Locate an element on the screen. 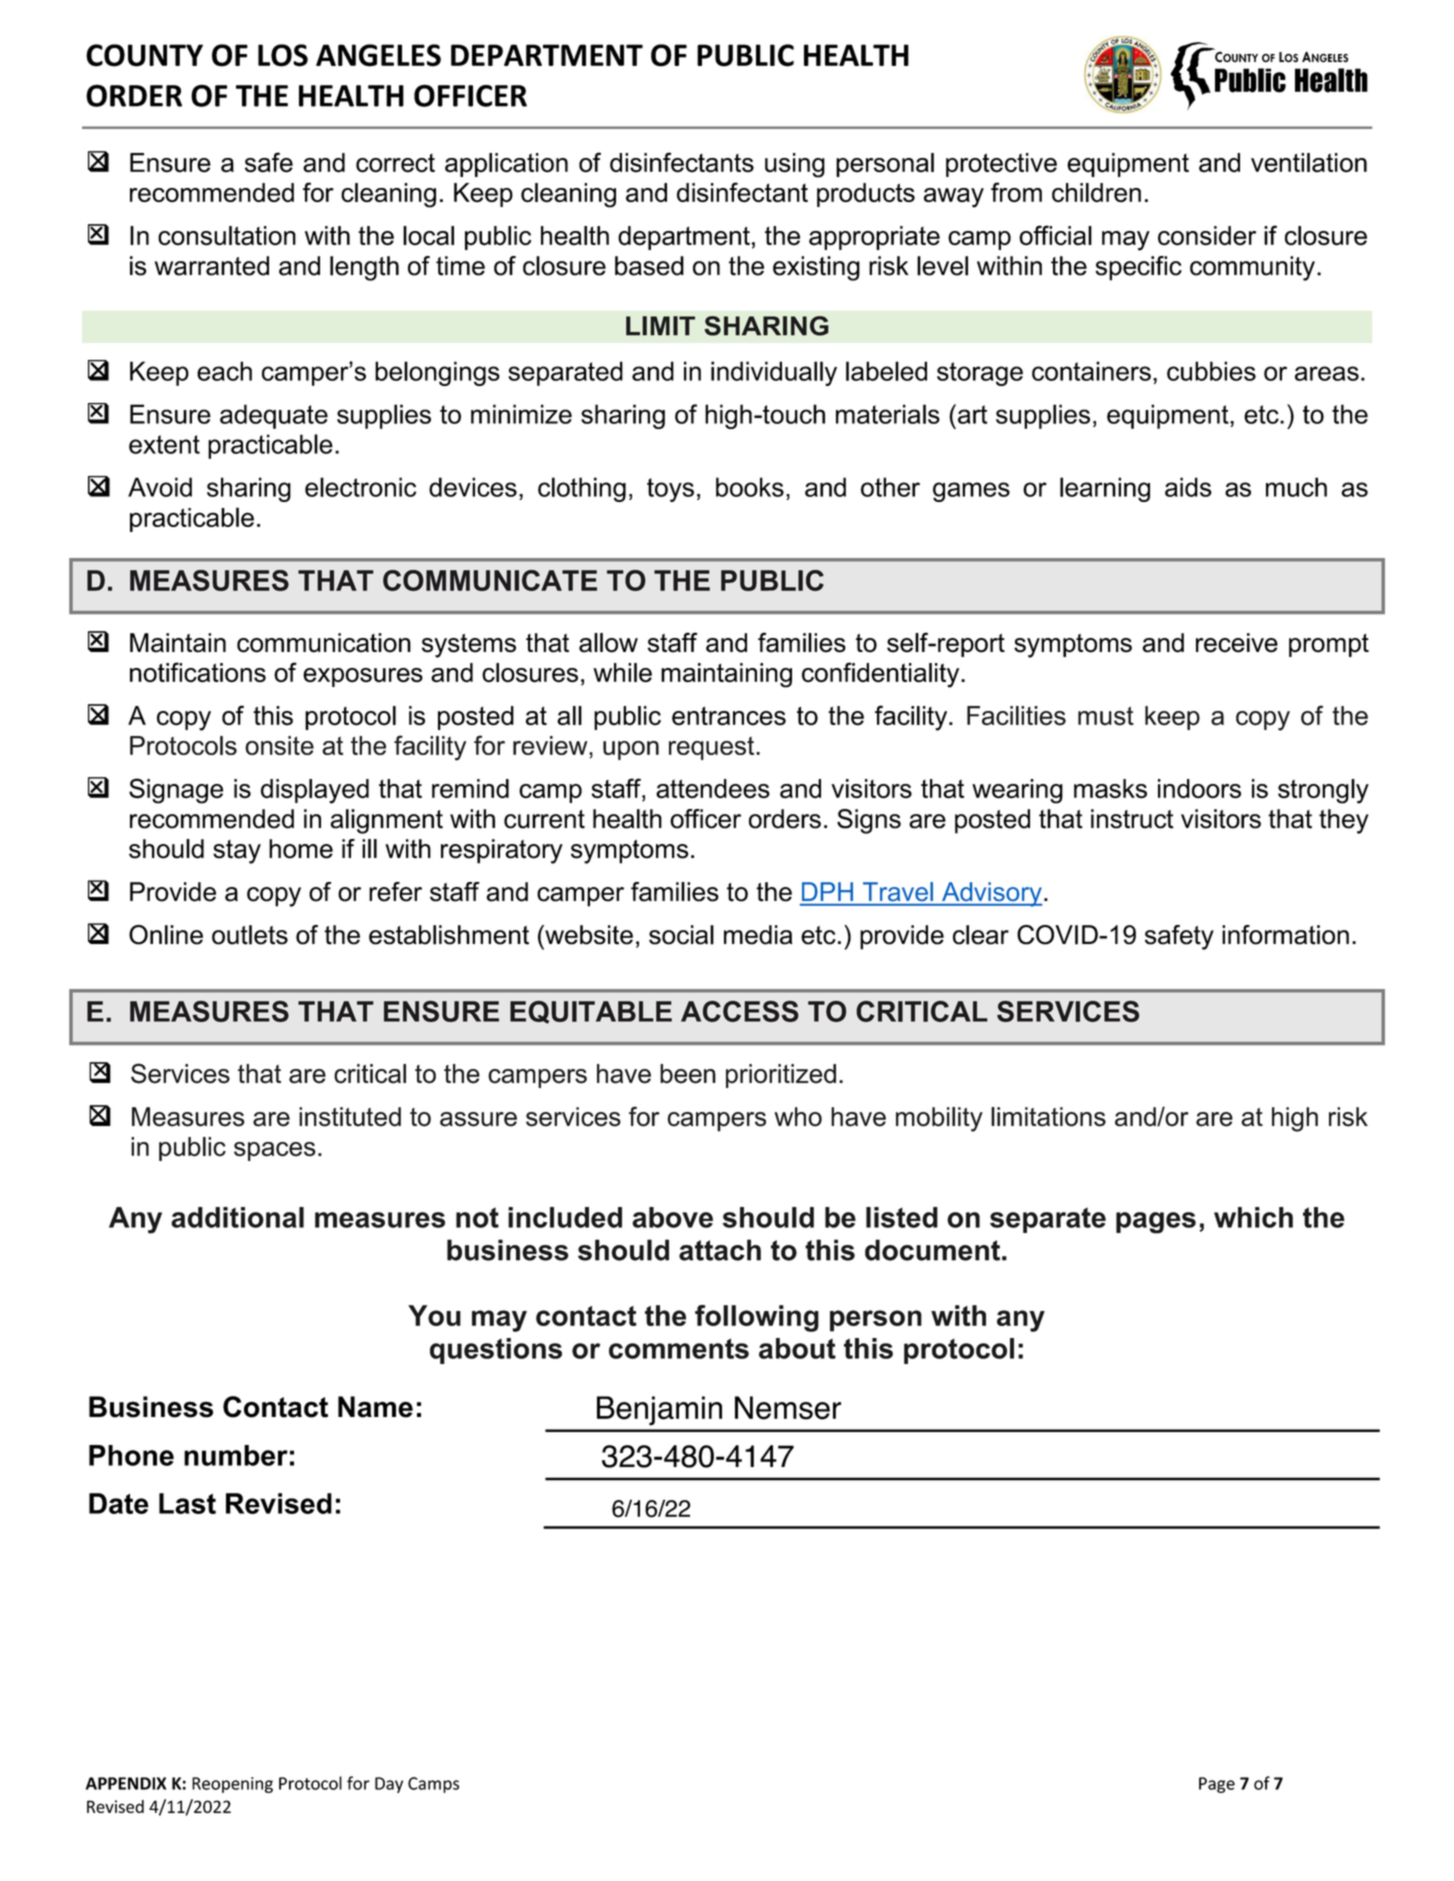 The height and width of the screenshot is (1881, 1454). Day is located at coordinates (389, 1785).
